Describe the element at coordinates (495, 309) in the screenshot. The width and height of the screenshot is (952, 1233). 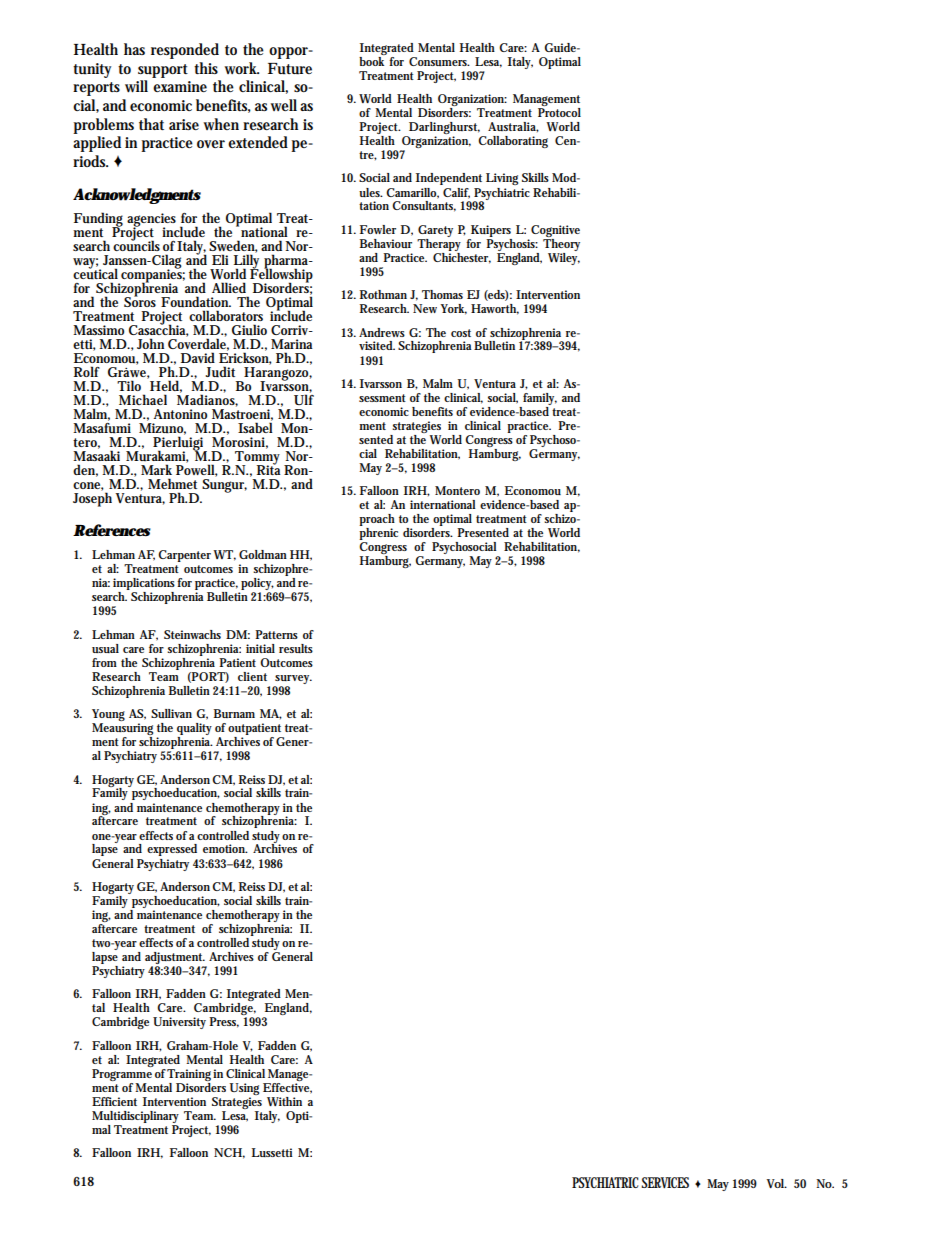
I see `Haworth` at that location.
